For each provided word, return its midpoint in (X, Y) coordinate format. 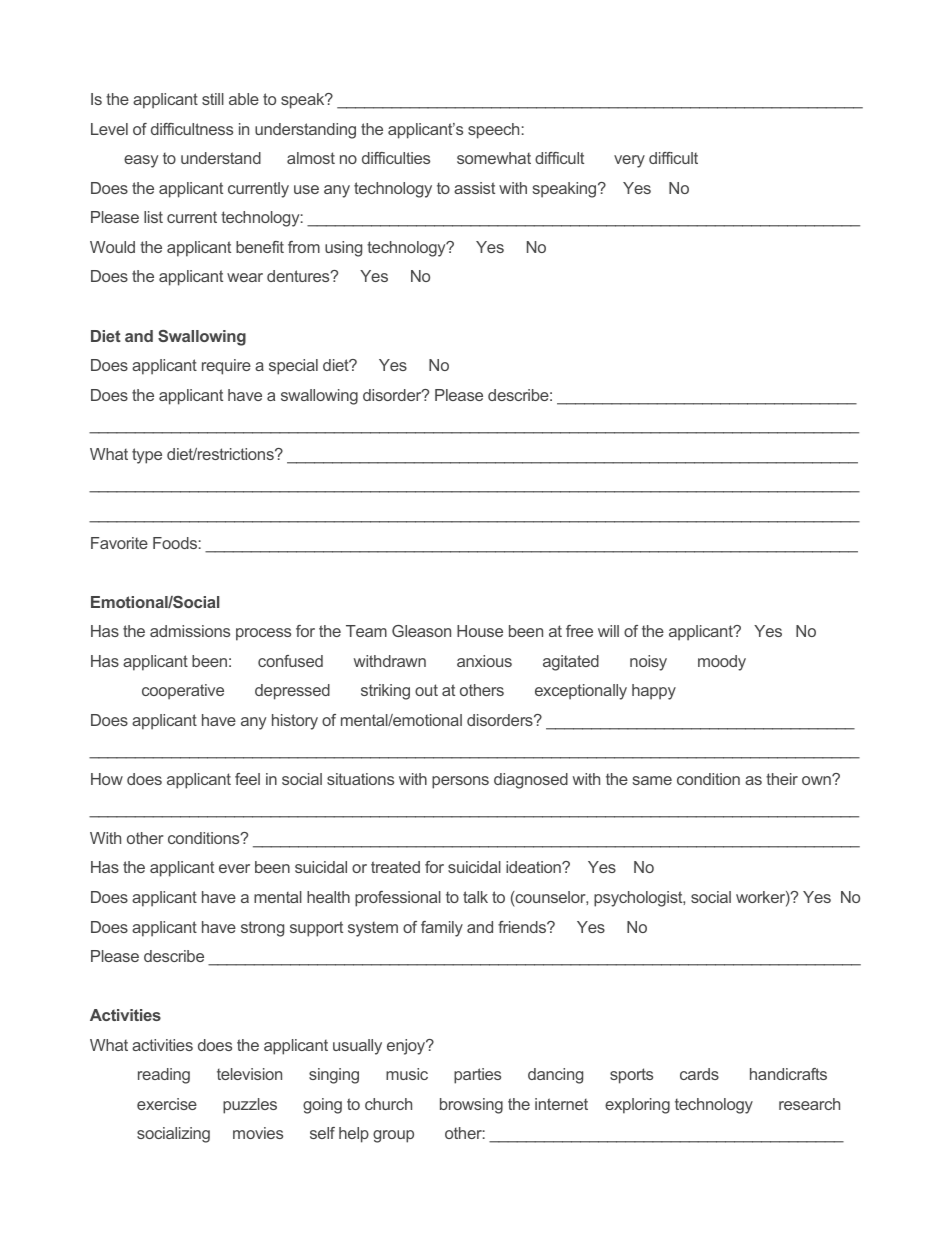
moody (722, 663)
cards (699, 1074)
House (480, 631)
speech (493, 131)
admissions (190, 631)
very (629, 161)
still (213, 99)
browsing (471, 1106)
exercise (167, 1104)
